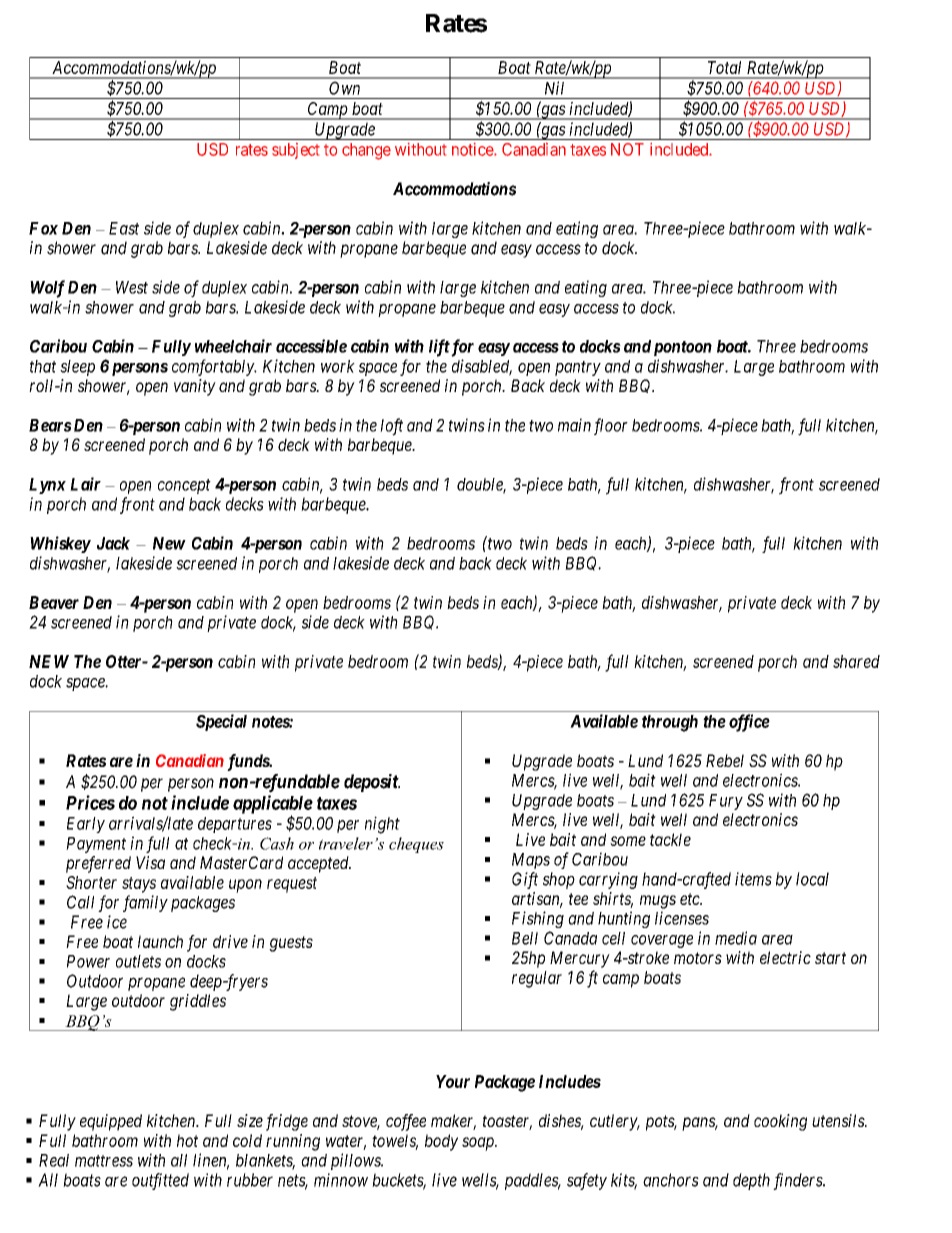 This page has height=1233, width=952. What do you see at coordinates (724, 67) in the page?
I see `Total` at bounding box center [724, 67].
